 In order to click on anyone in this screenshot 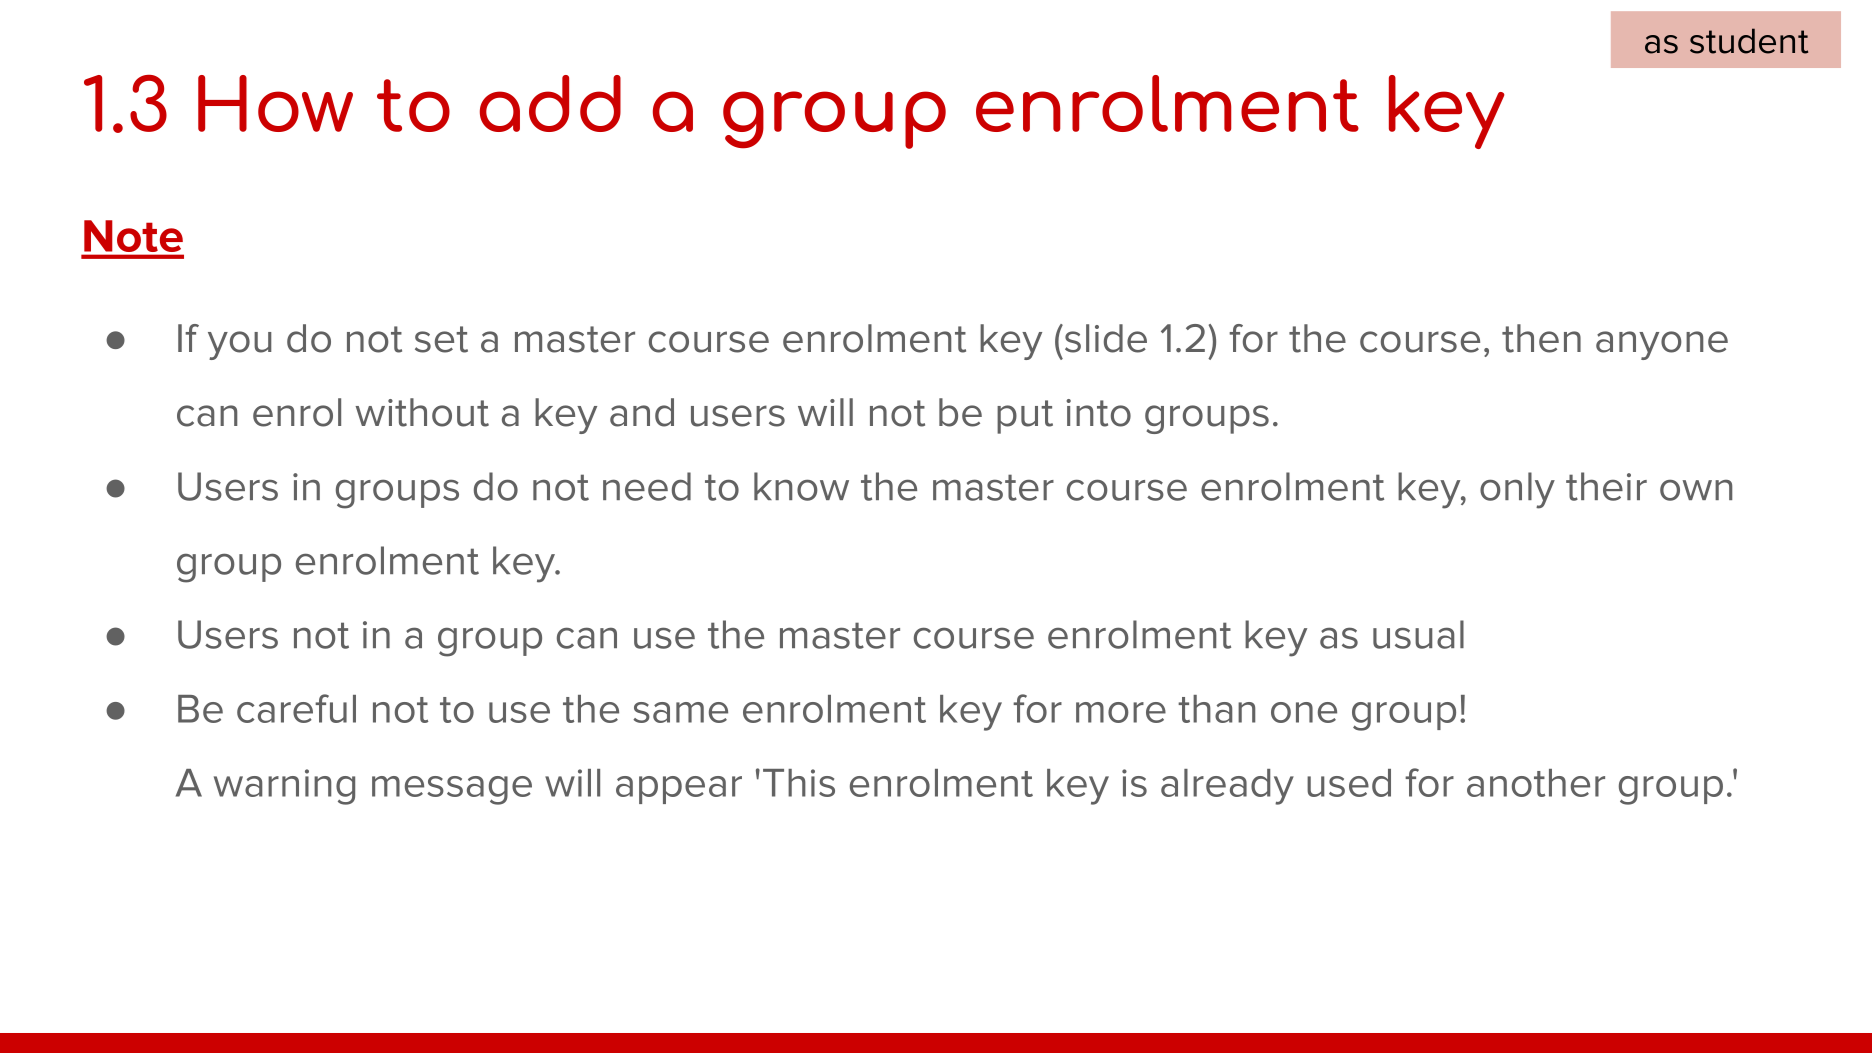, I will do `click(1662, 345)`.
